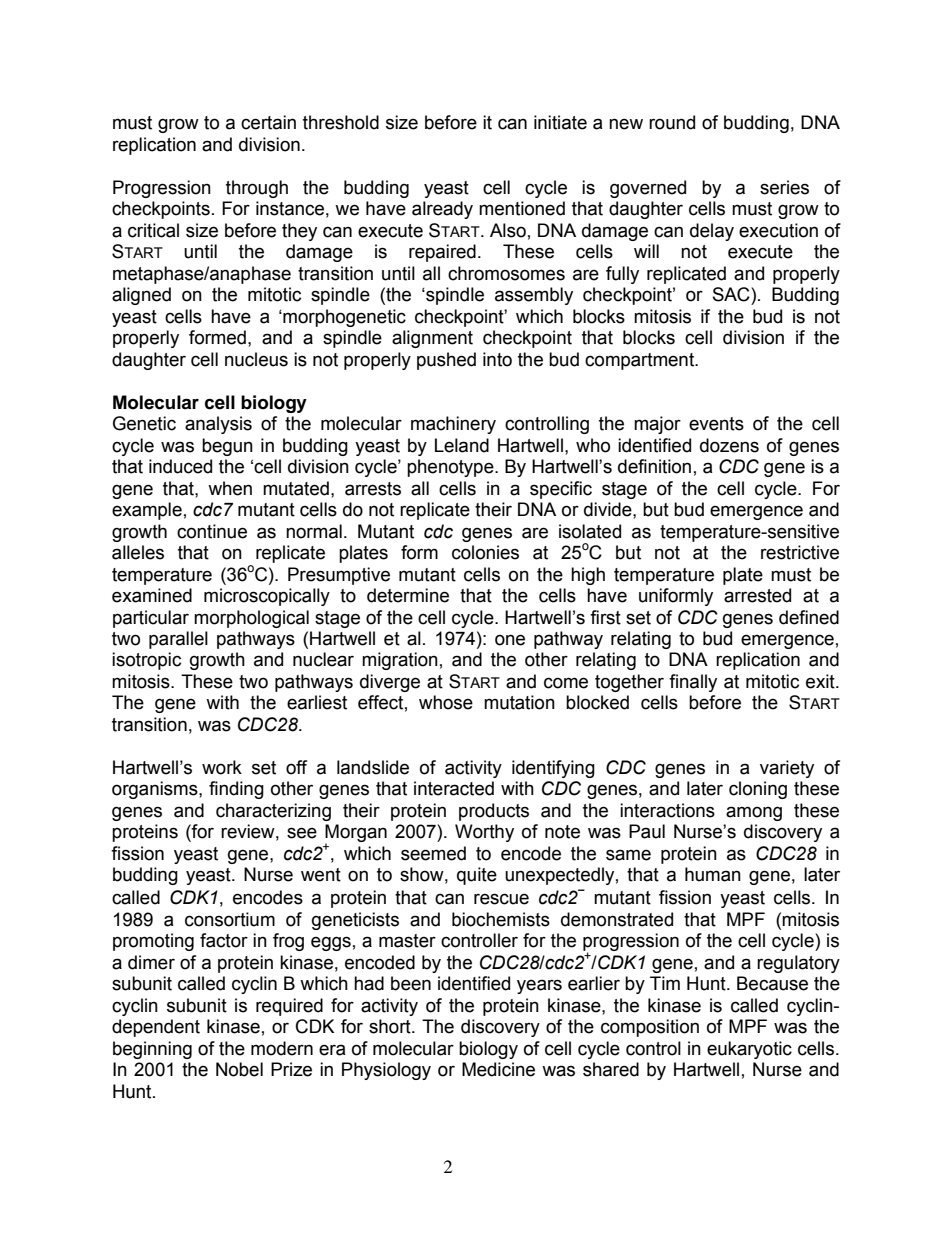 This image has width=952, height=1233. What do you see at coordinates (268, 122) in the image?
I see `certain` at bounding box center [268, 122].
